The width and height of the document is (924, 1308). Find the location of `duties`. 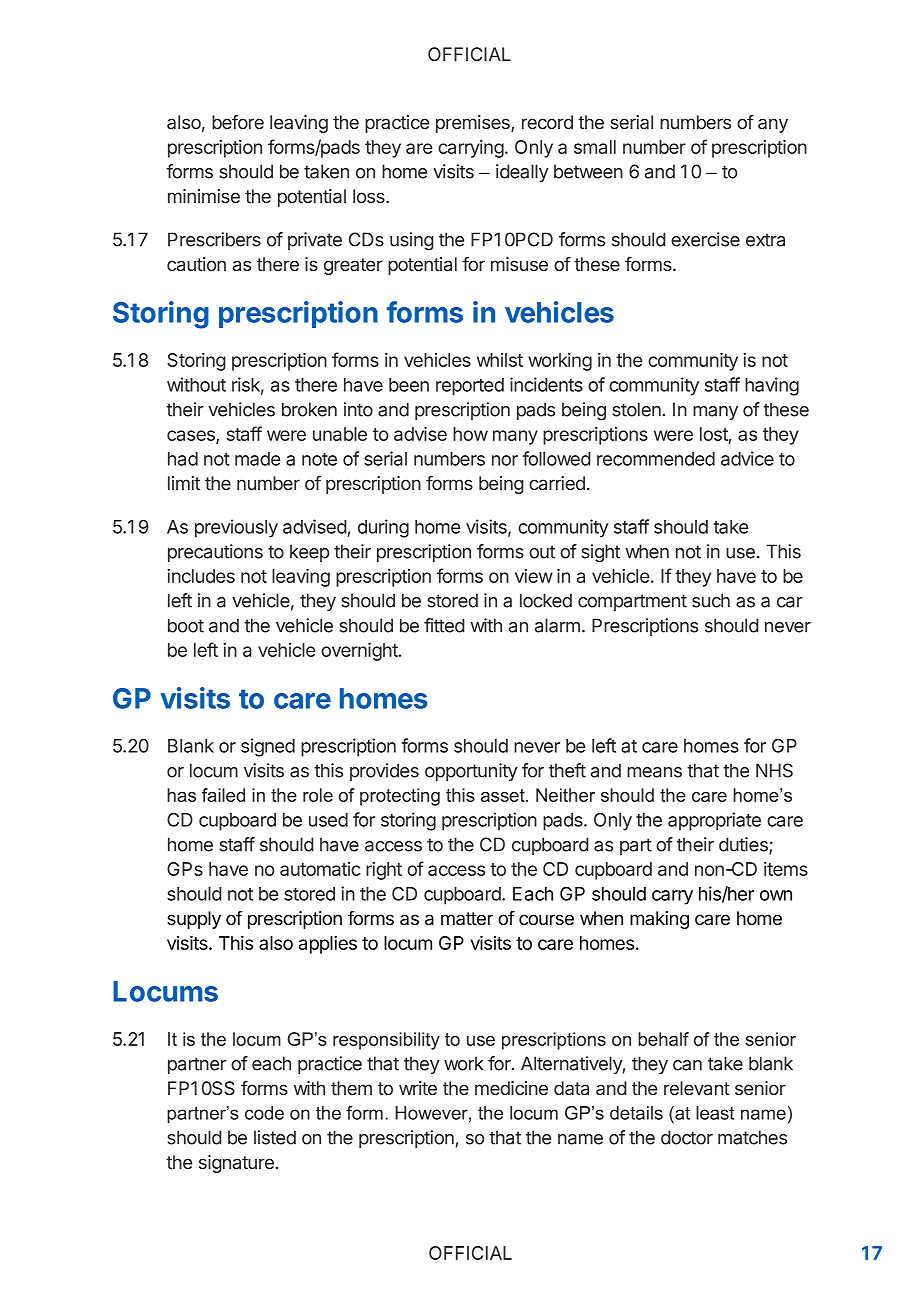

duties is located at coordinates (744, 845).
